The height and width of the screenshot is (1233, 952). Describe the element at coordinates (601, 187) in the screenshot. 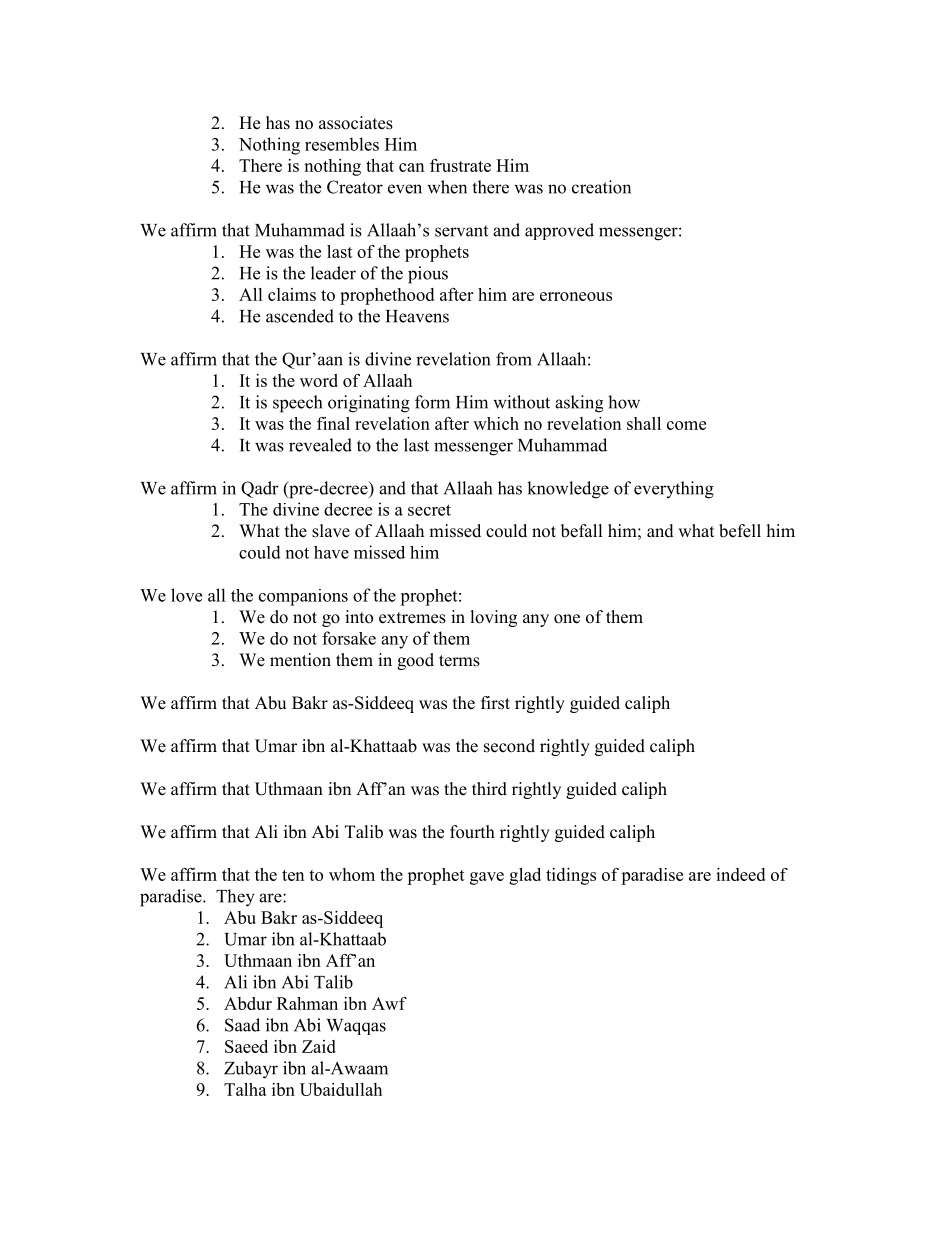

I see `creation` at that location.
